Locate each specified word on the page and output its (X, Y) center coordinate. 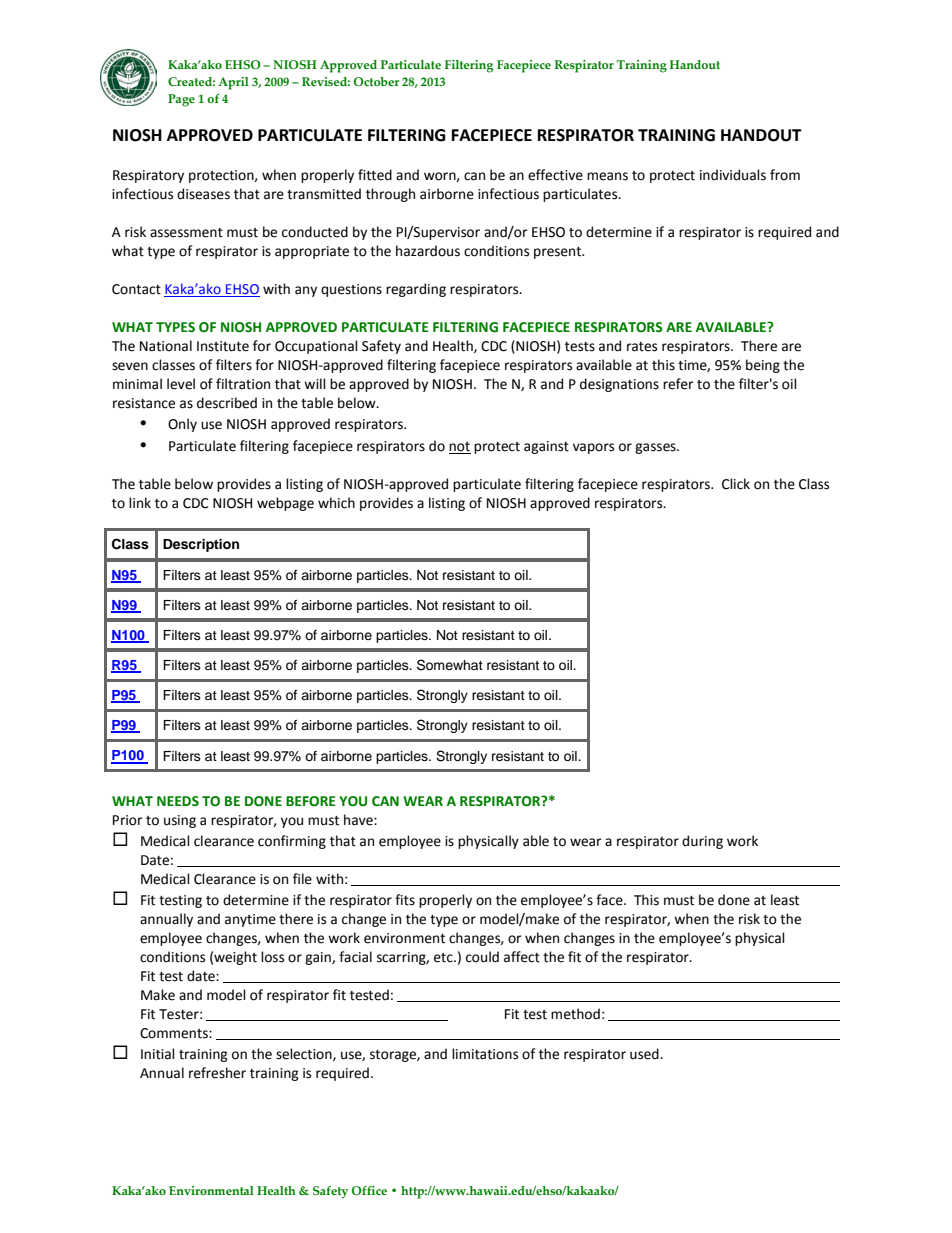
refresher (217, 1073)
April (233, 83)
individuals (733, 175)
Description (201, 545)
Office (369, 1190)
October (376, 81)
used (645, 1054)
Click (736, 484)
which (336, 503)
